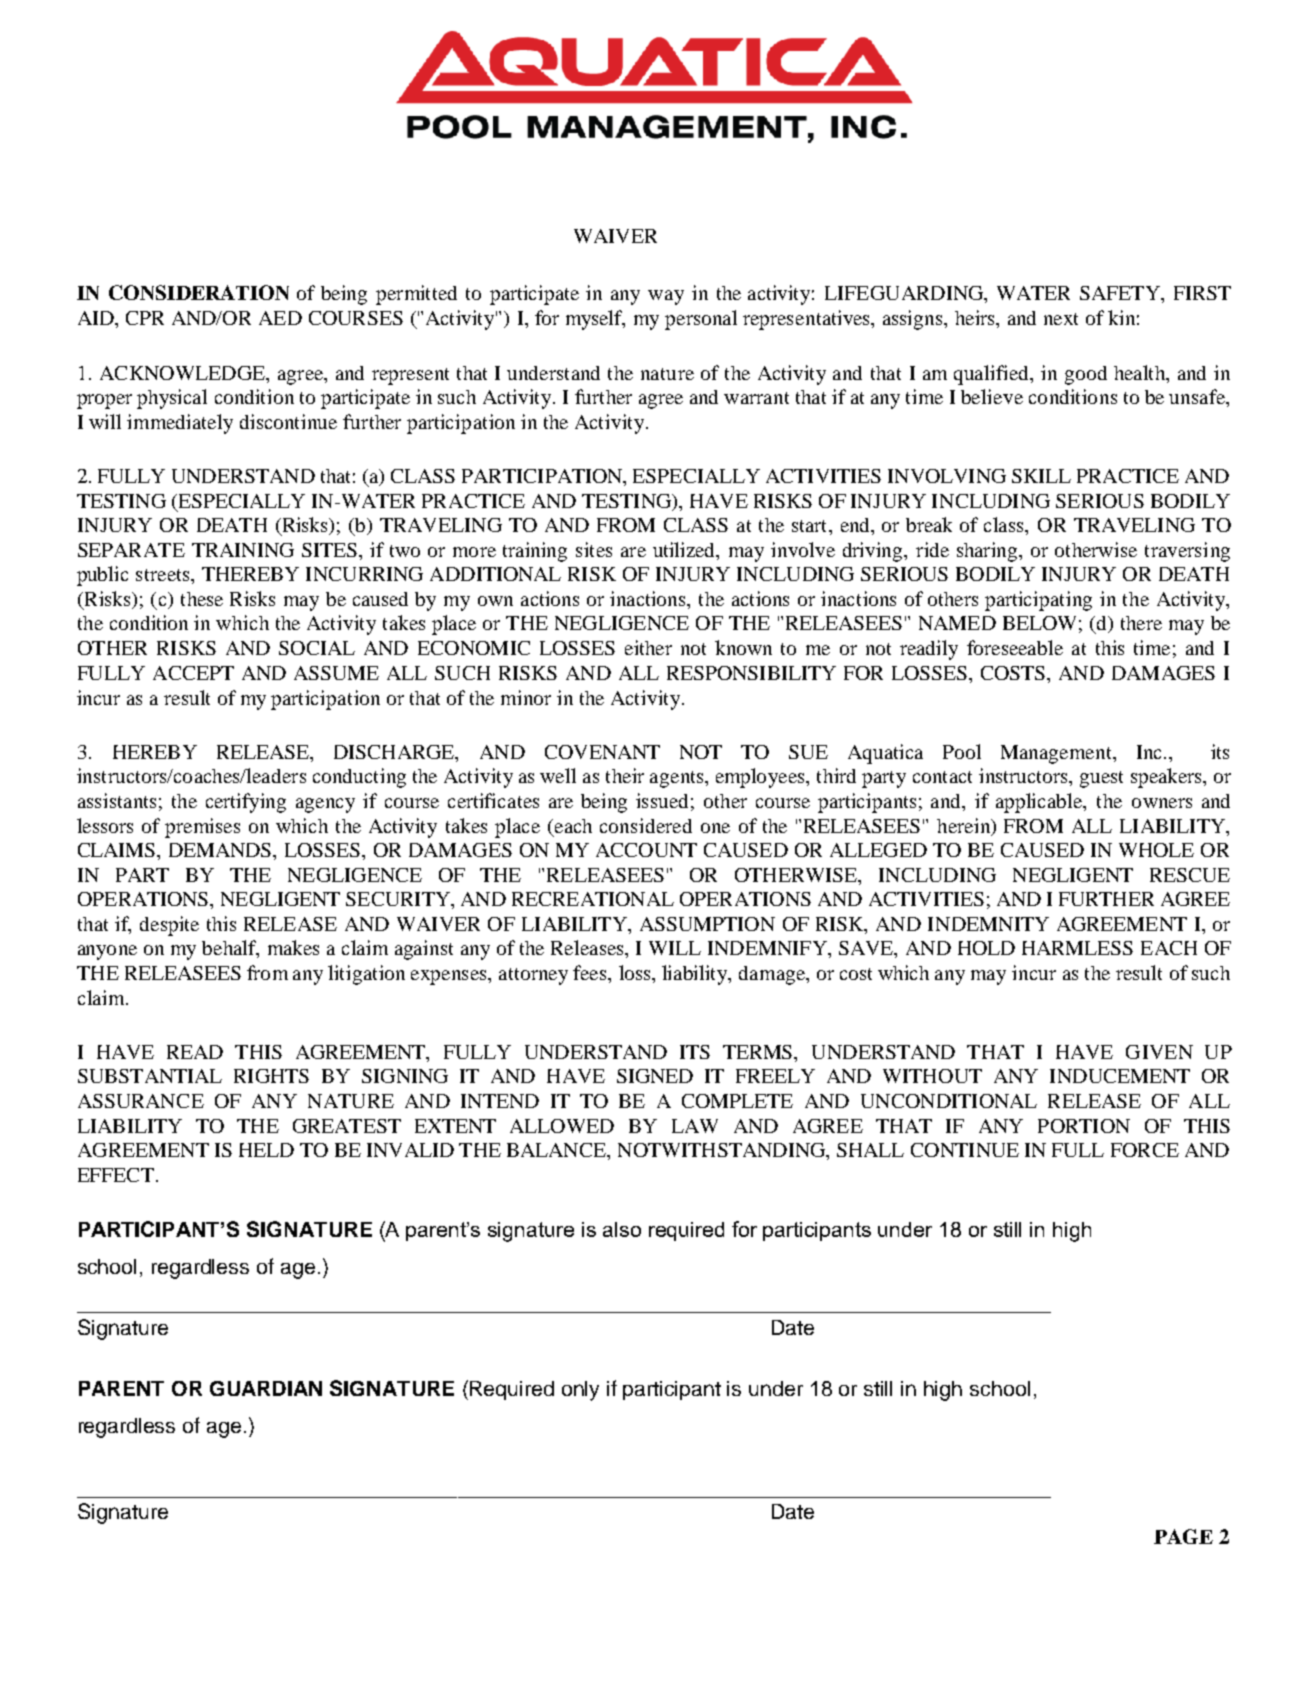  I want to click on HARMLESS, so click(1077, 948).
